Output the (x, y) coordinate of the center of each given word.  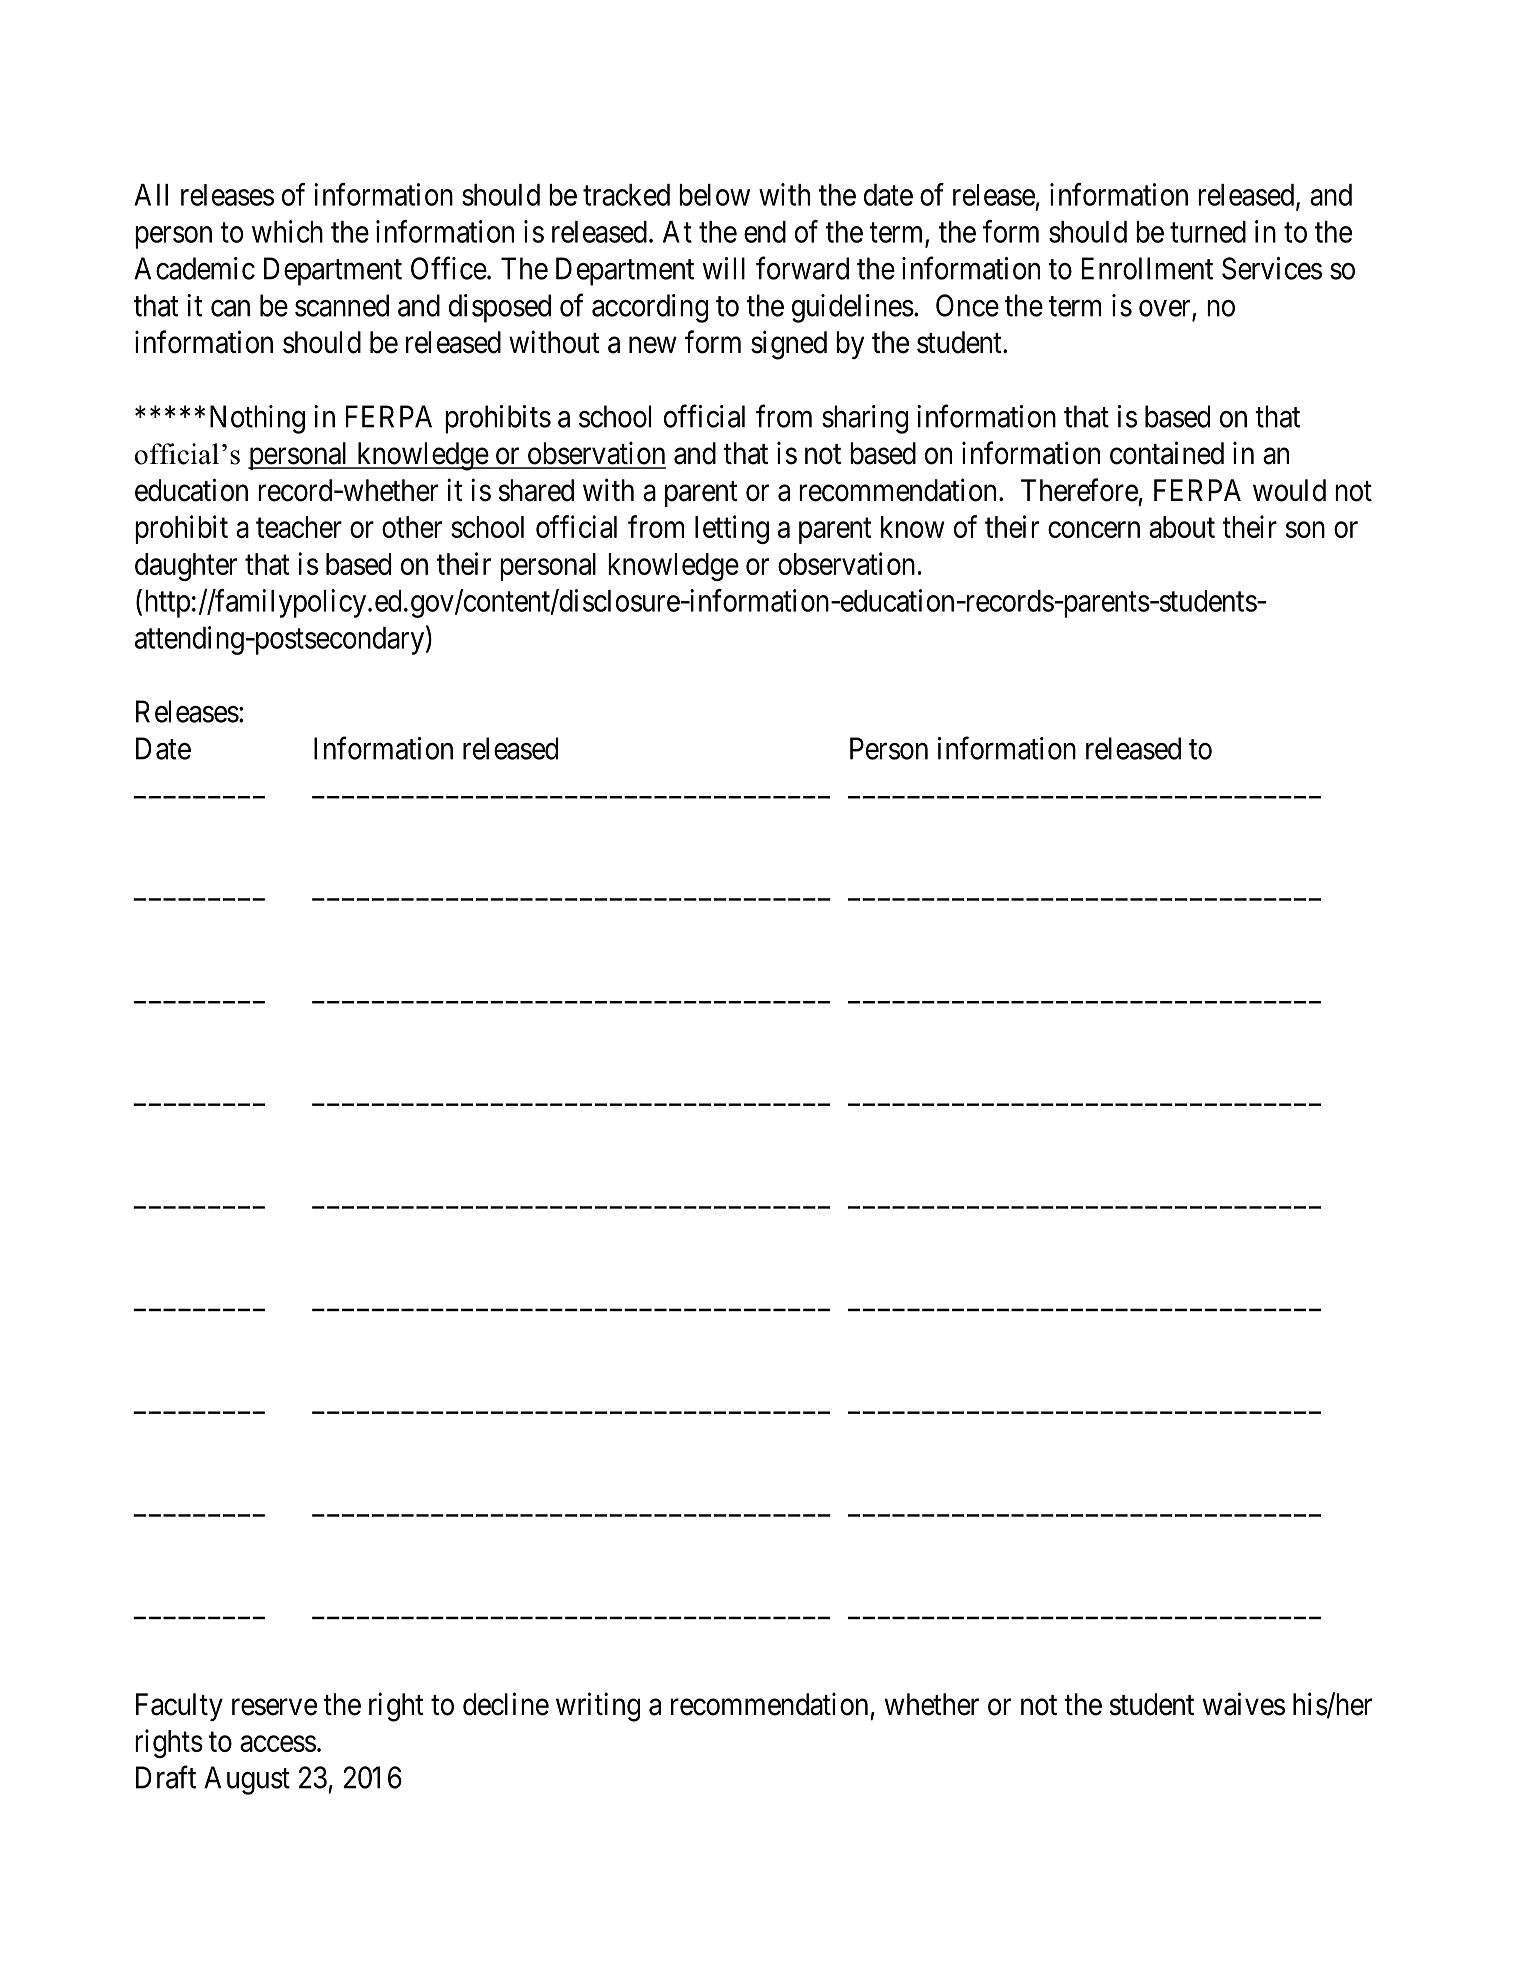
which (287, 231)
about (1182, 527)
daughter (186, 567)
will (723, 268)
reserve (274, 1707)
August (247, 1780)
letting (732, 529)
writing (598, 1707)
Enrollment (1147, 268)
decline (506, 1704)
